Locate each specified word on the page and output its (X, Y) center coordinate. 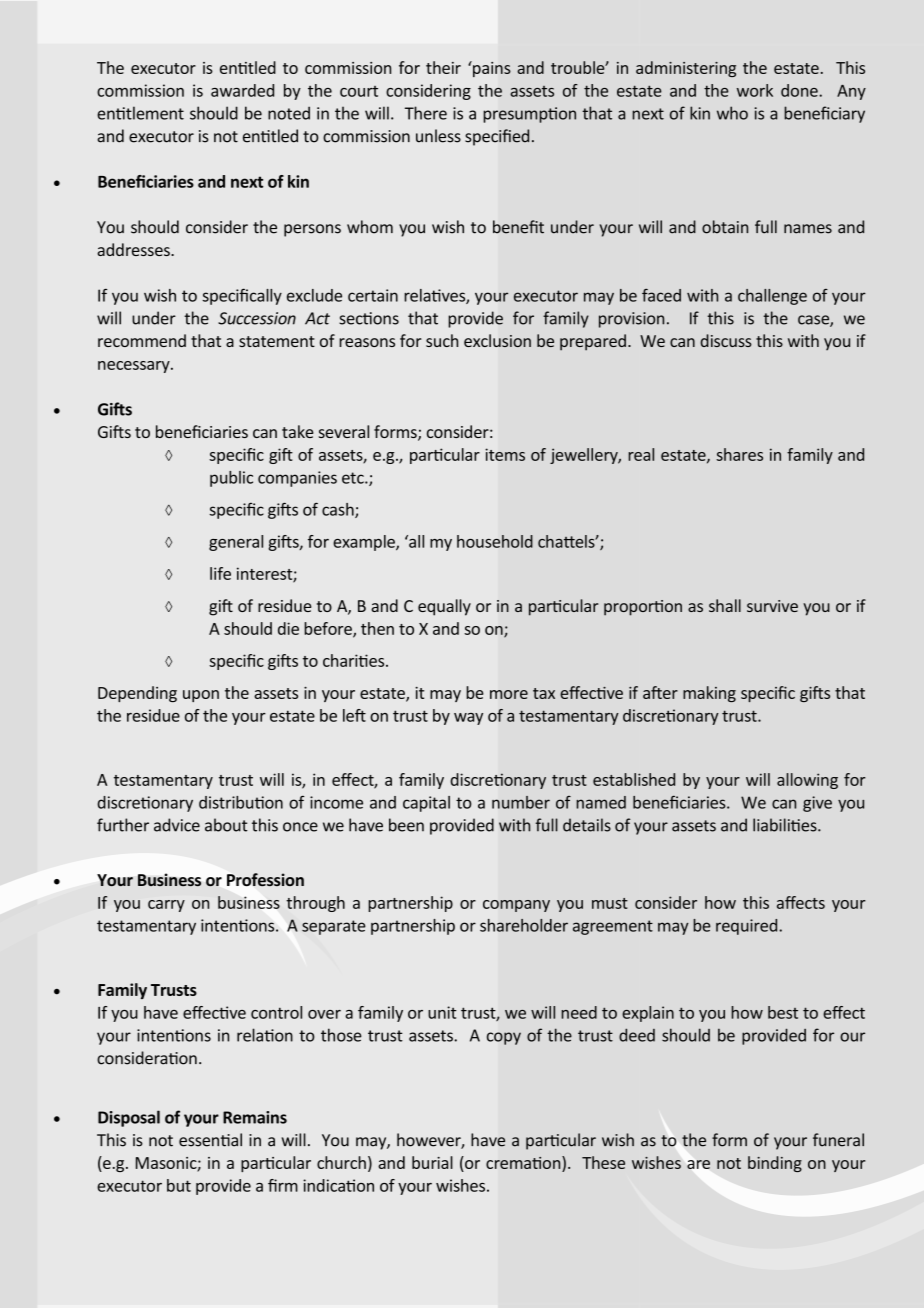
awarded (242, 90)
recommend (142, 340)
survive (772, 606)
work (755, 90)
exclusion (497, 340)
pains (491, 69)
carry (166, 906)
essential (210, 1140)
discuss (726, 340)
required (748, 927)
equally (444, 607)
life (220, 573)
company (516, 906)
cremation (524, 1164)
